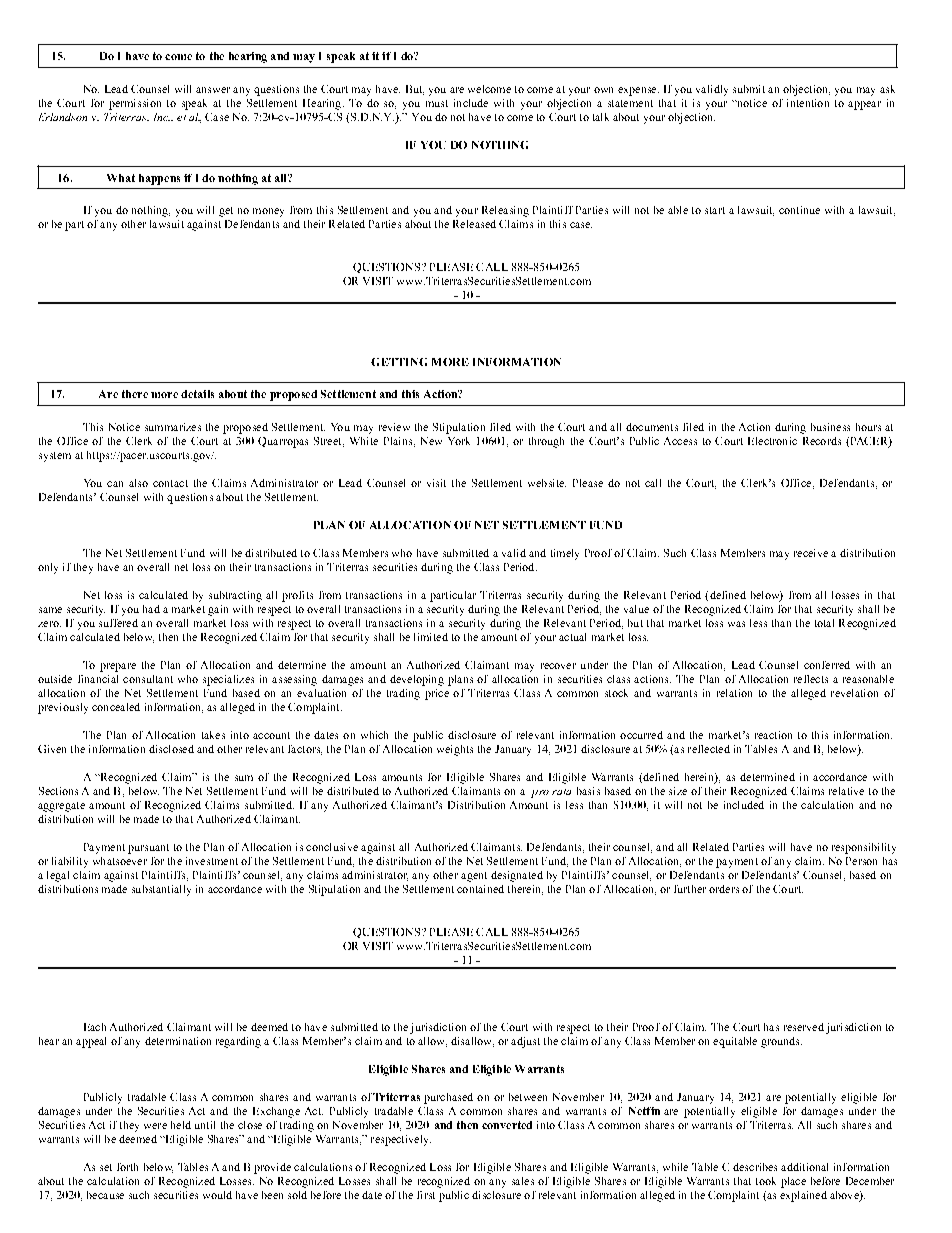 The height and width of the screenshot is (1233, 952). What do you see at coordinates (437, 103) in the screenshot?
I see `must` at bounding box center [437, 103].
